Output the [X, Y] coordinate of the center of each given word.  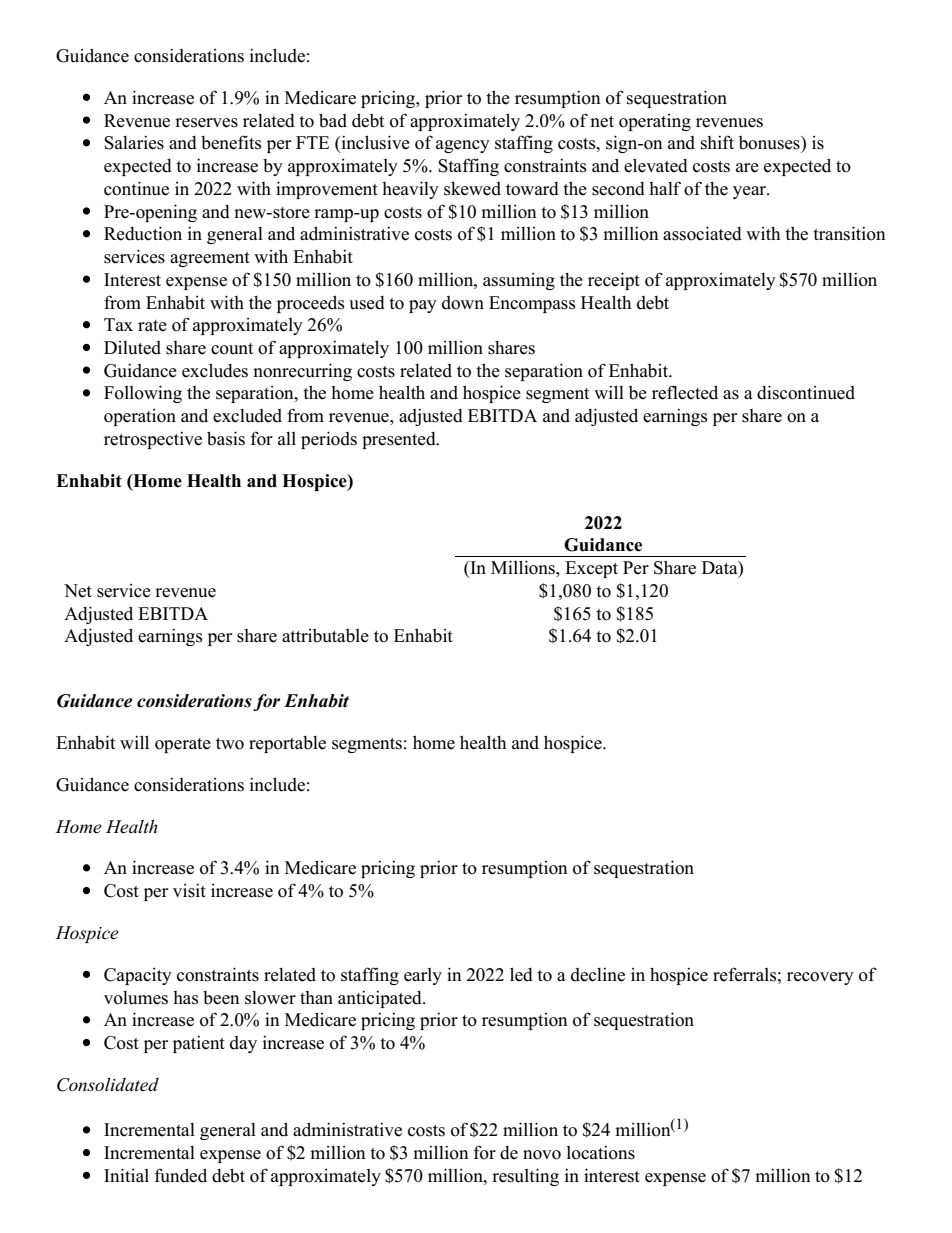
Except [591, 569]
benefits [231, 142]
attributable [325, 636]
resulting [525, 1177]
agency [463, 146]
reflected [685, 392]
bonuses [770, 143]
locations [601, 1152]
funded [180, 1175]
